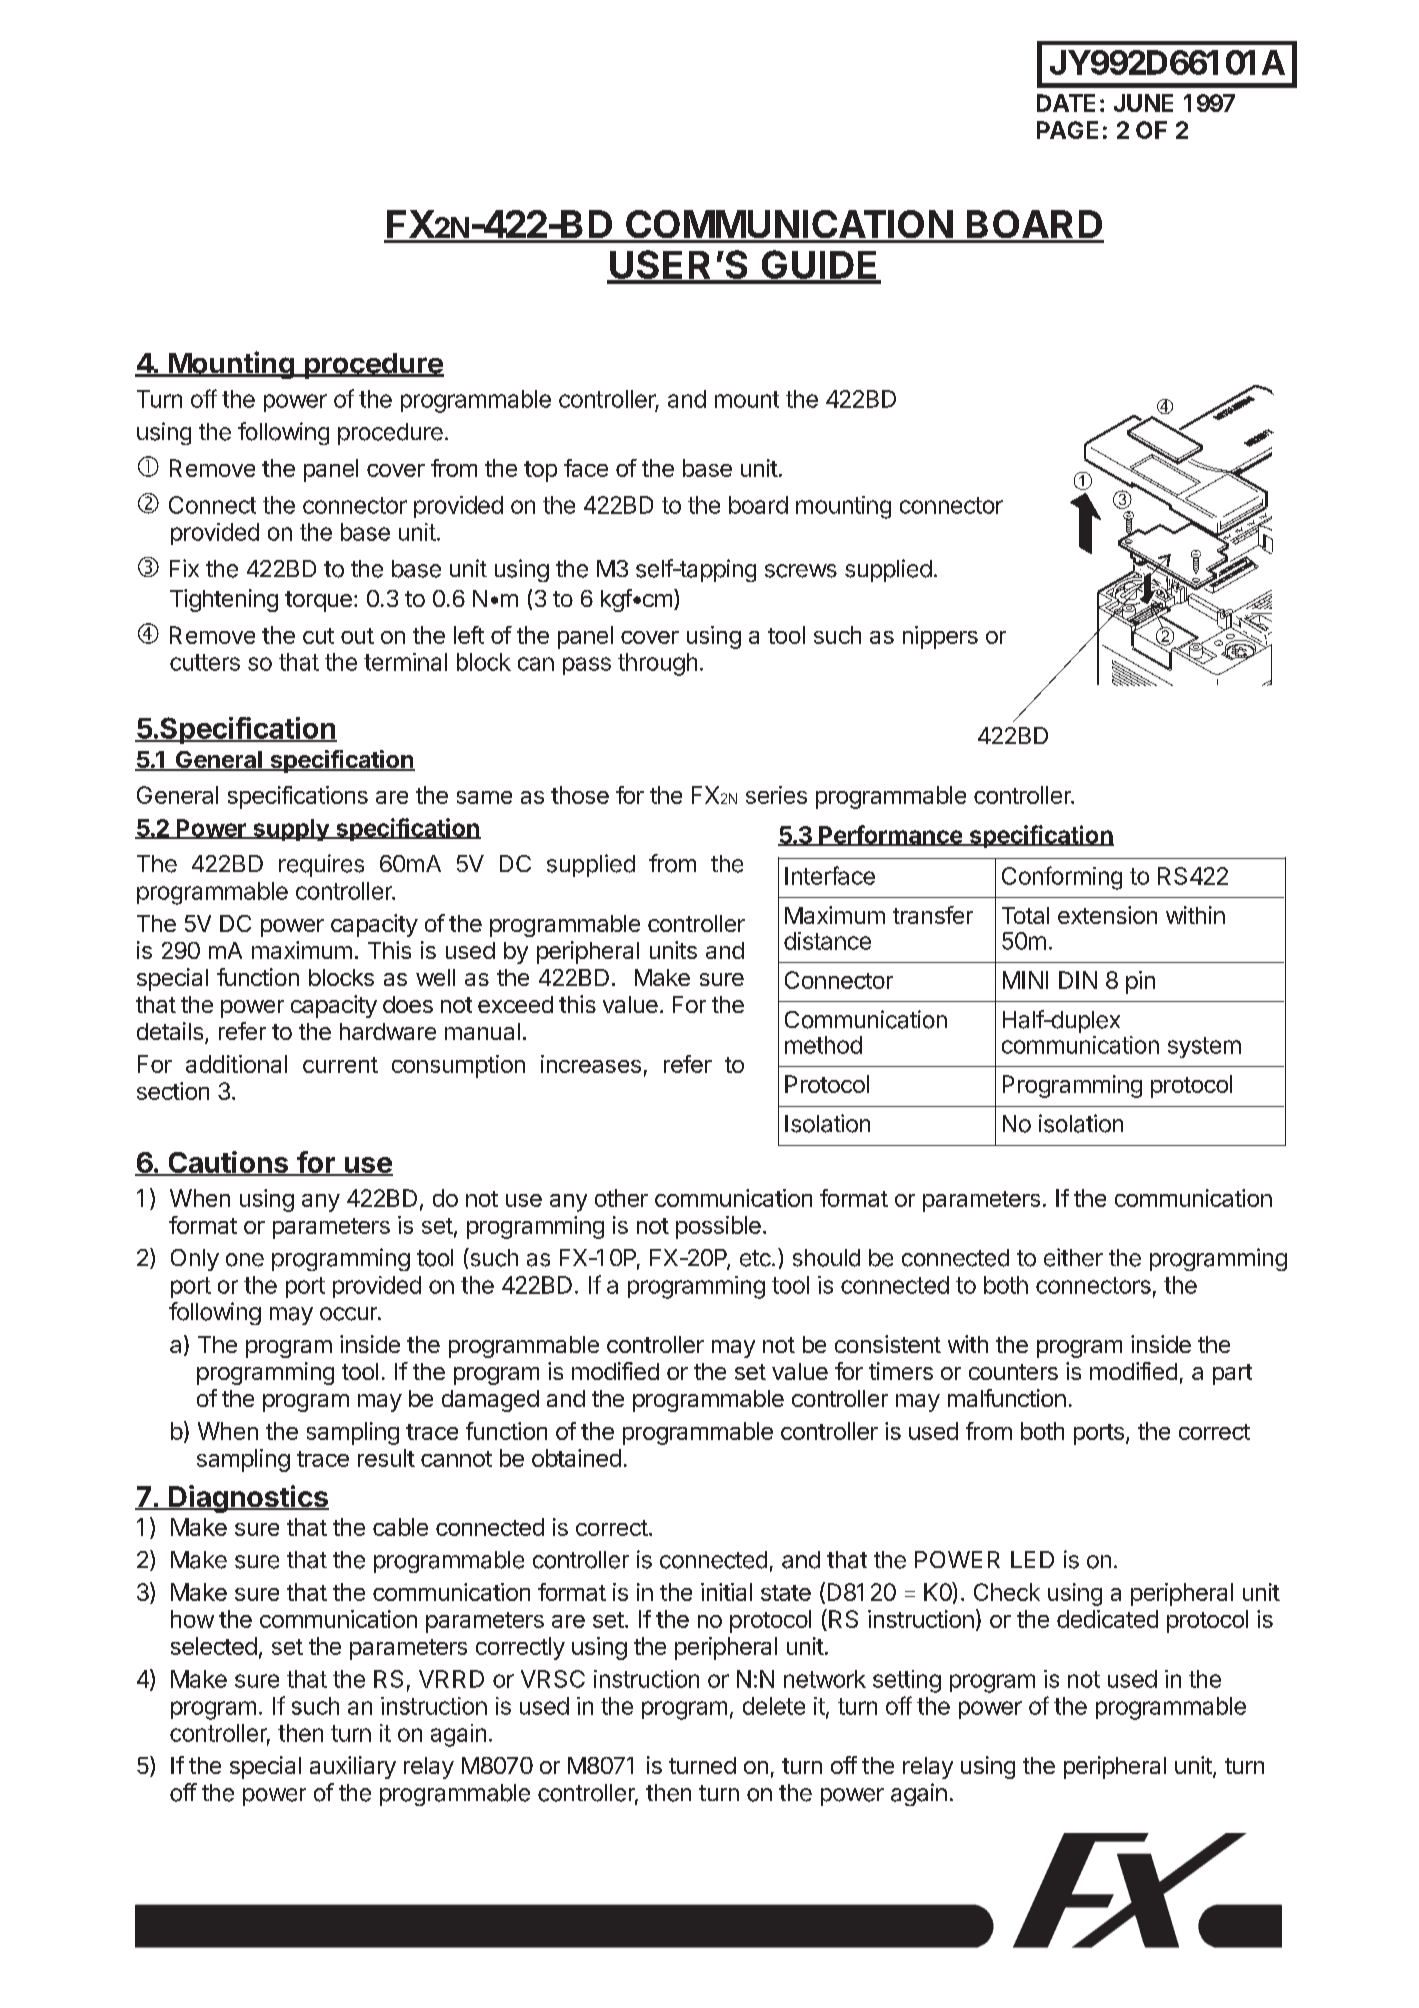 The image size is (1419, 2008). I want to click on delete, so click(774, 1706).
